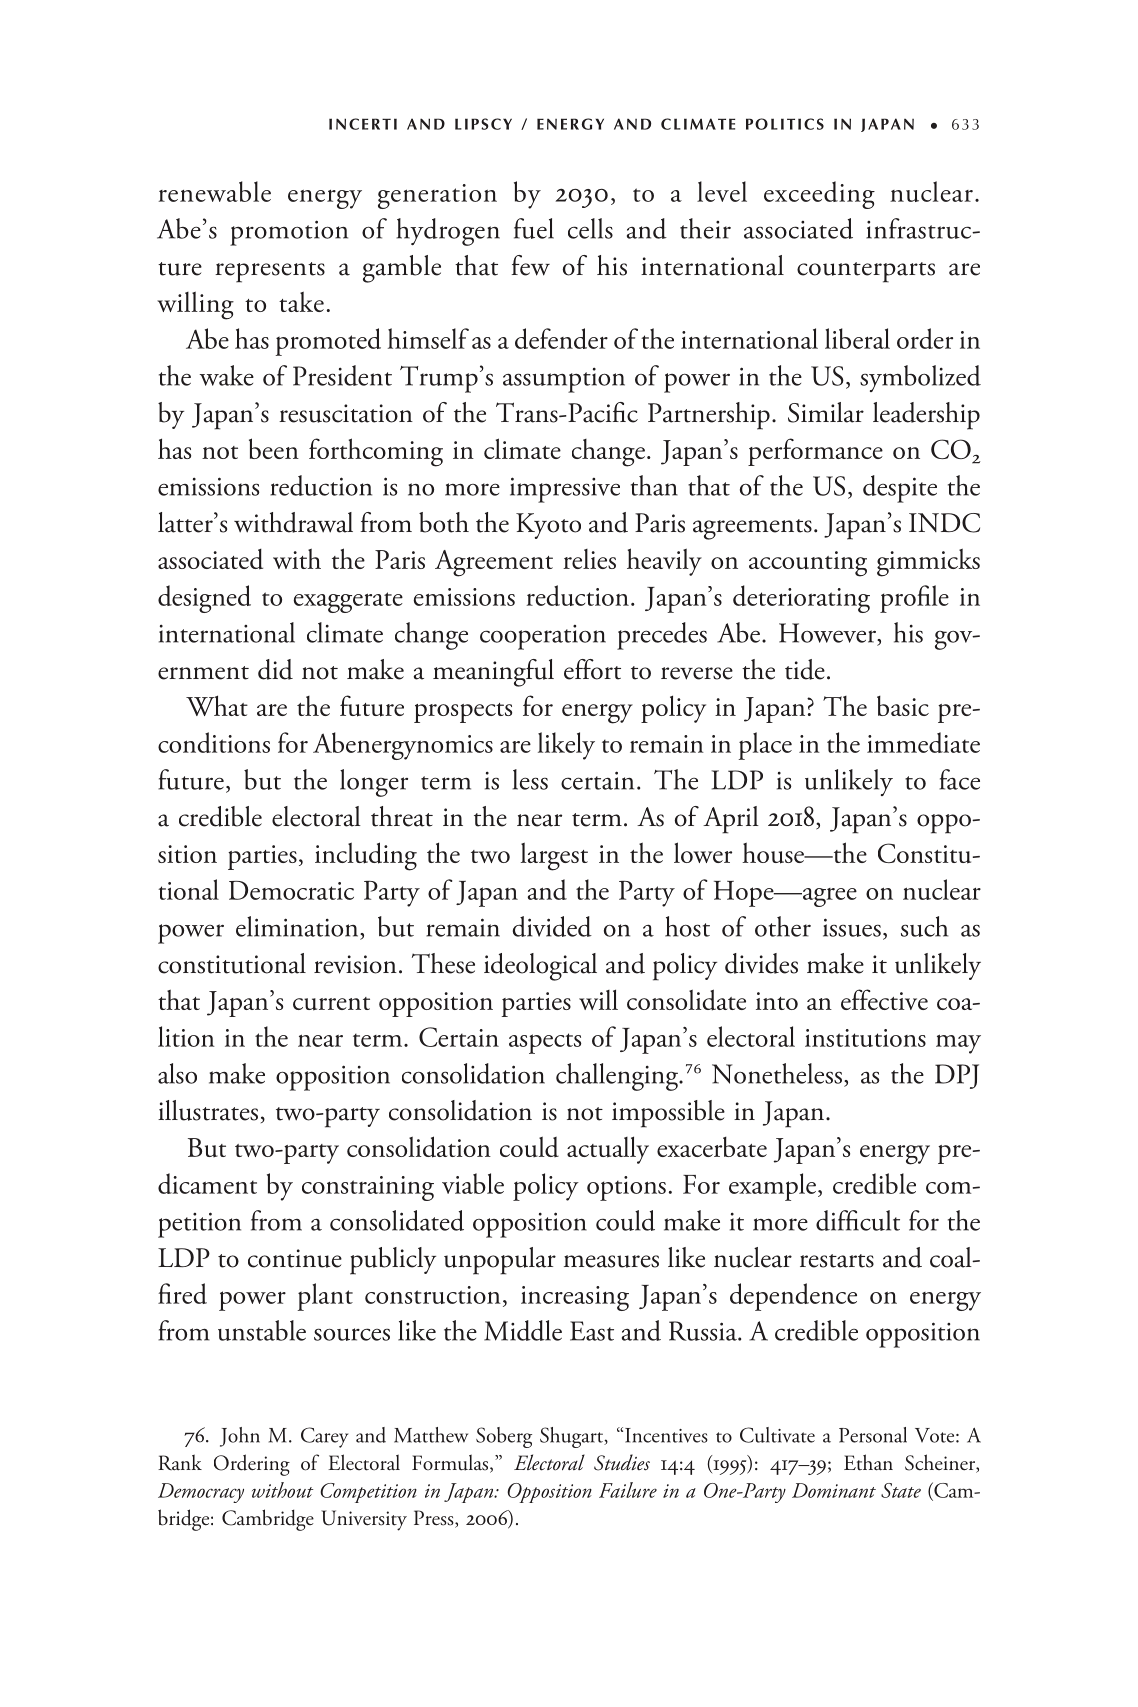 This document has height=1707, width=1138. I want to click on including, so click(366, 856).
